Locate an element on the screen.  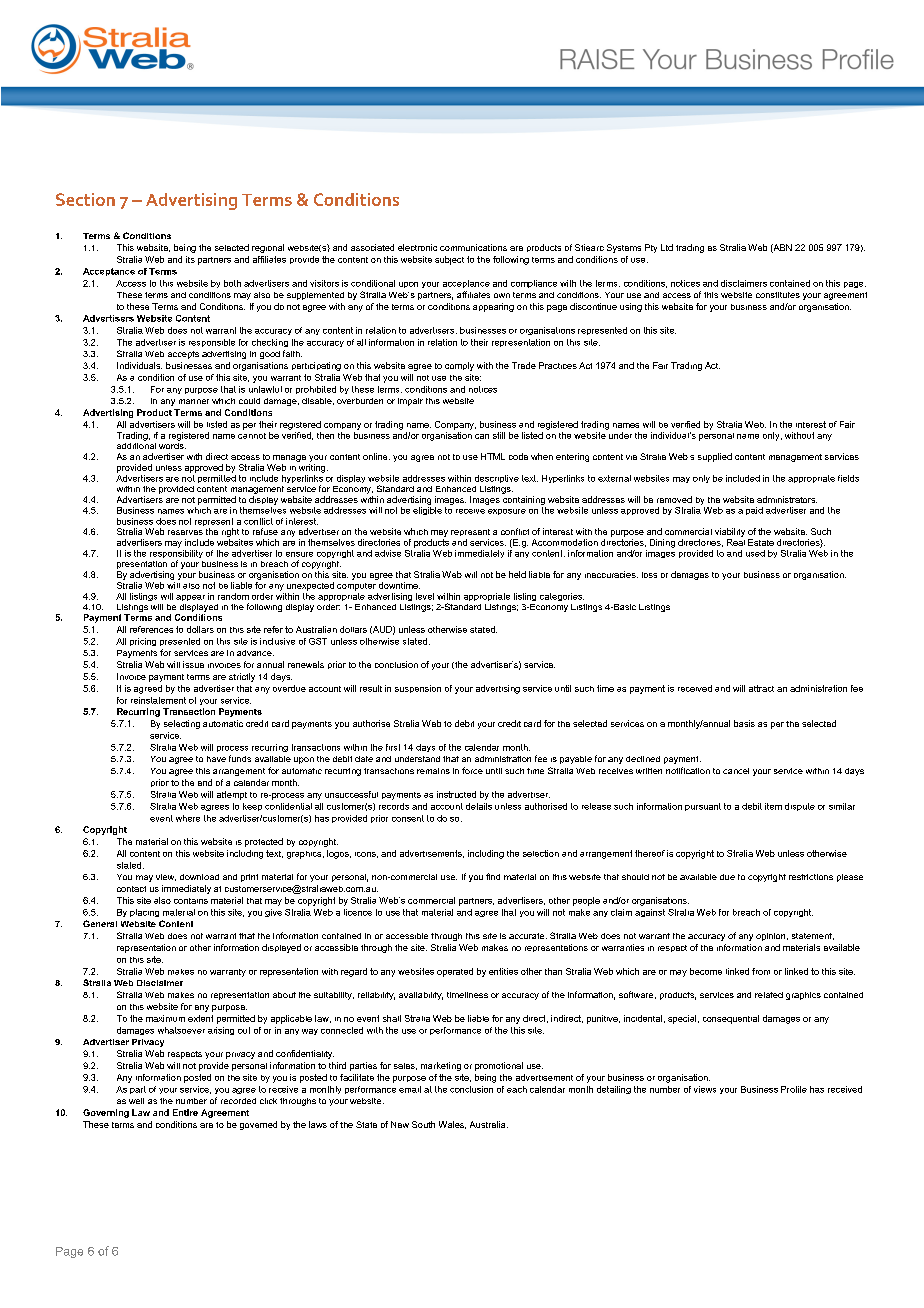
paid is located at coordinates (754, 511).
